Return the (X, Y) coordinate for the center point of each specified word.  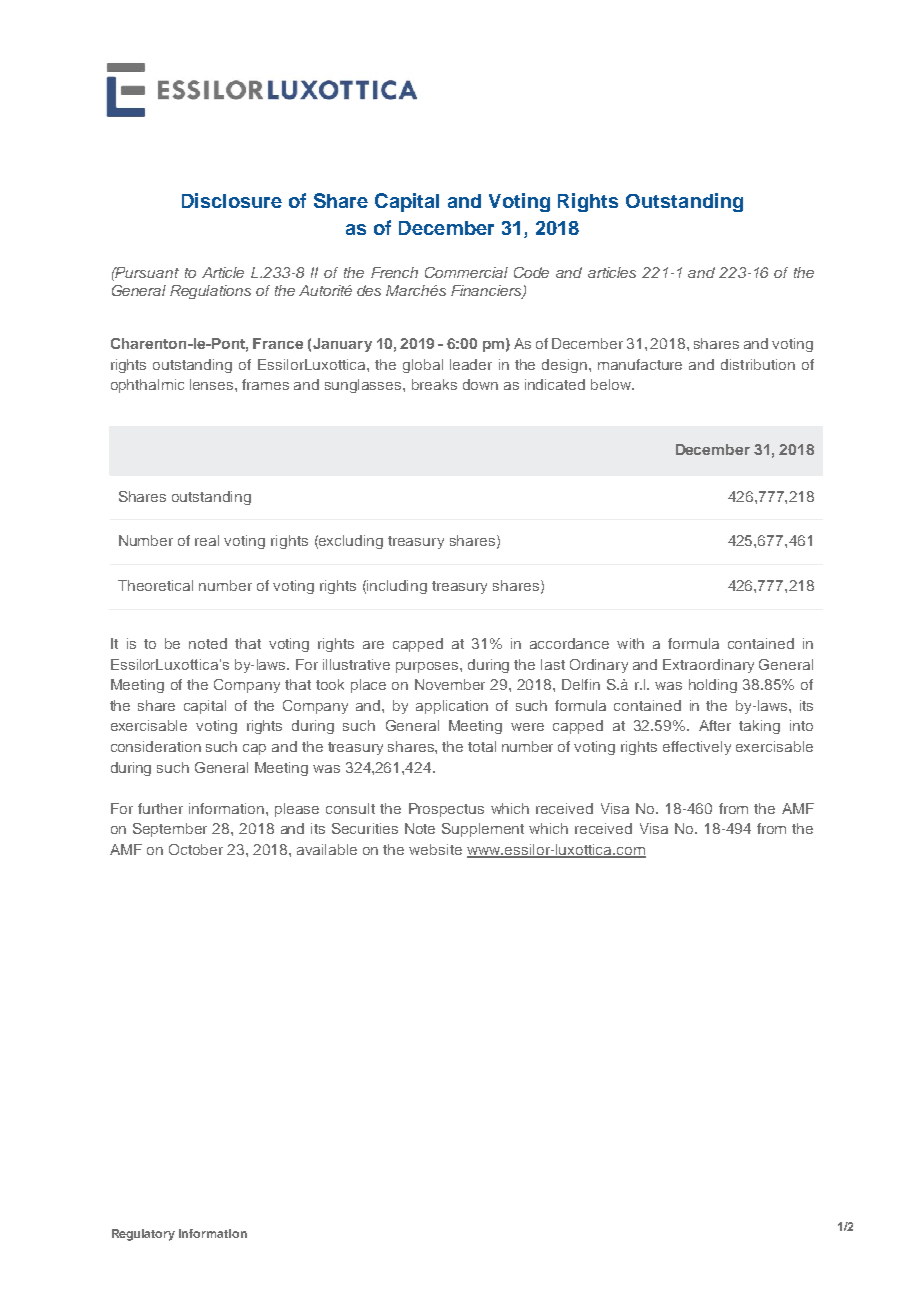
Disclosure (232, 200)
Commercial (466, 272)
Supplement (483, 830)
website (435, 849)
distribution (758, 364)
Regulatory (143, 1235)
